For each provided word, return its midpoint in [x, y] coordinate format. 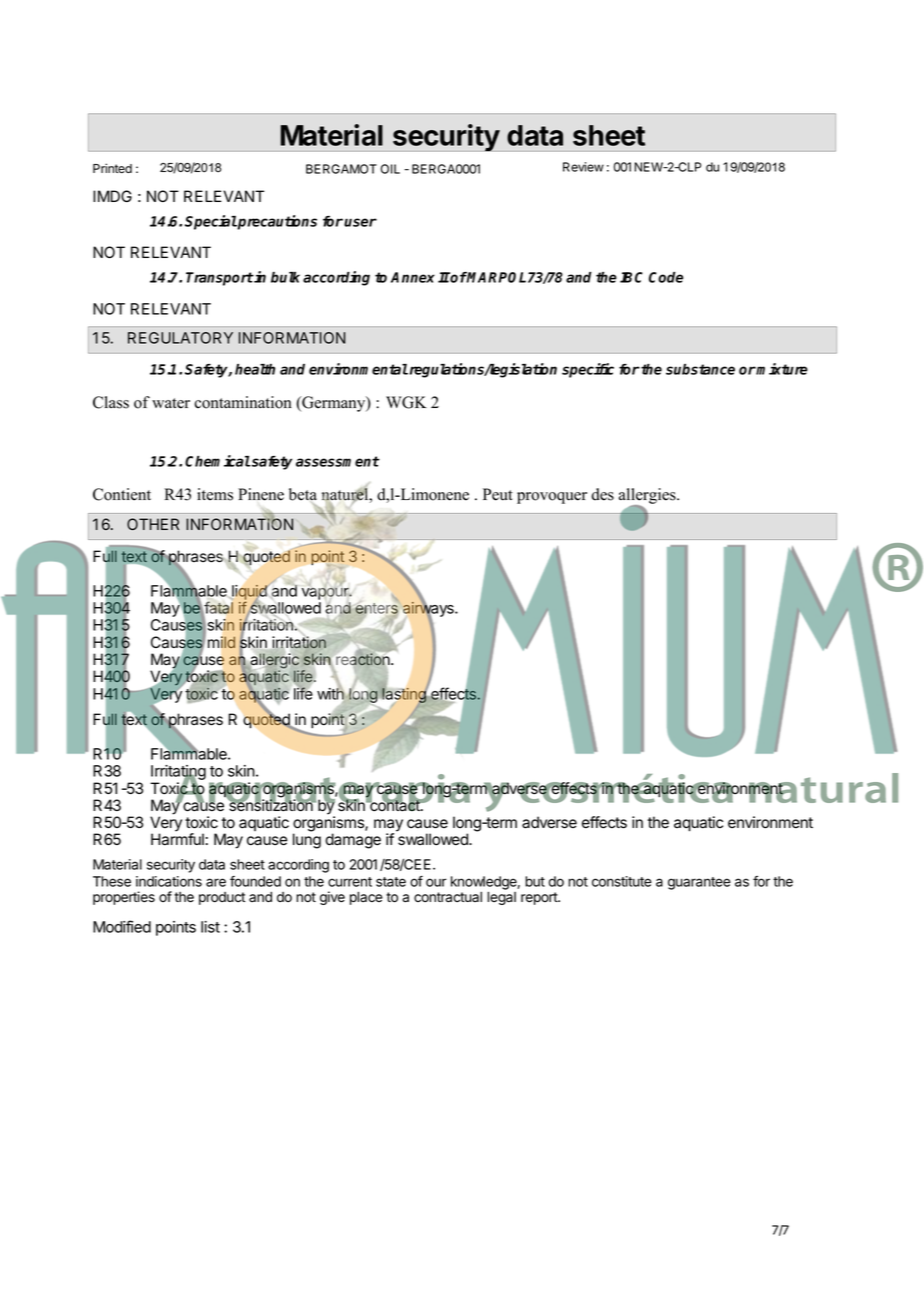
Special [211, 222]
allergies [648, 497]
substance [700, 369]
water [171, 403]
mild [220, 641]
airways [428, 610]
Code [666, 277]
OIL [390, 169]
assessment [337, 461]
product [222, 898]
